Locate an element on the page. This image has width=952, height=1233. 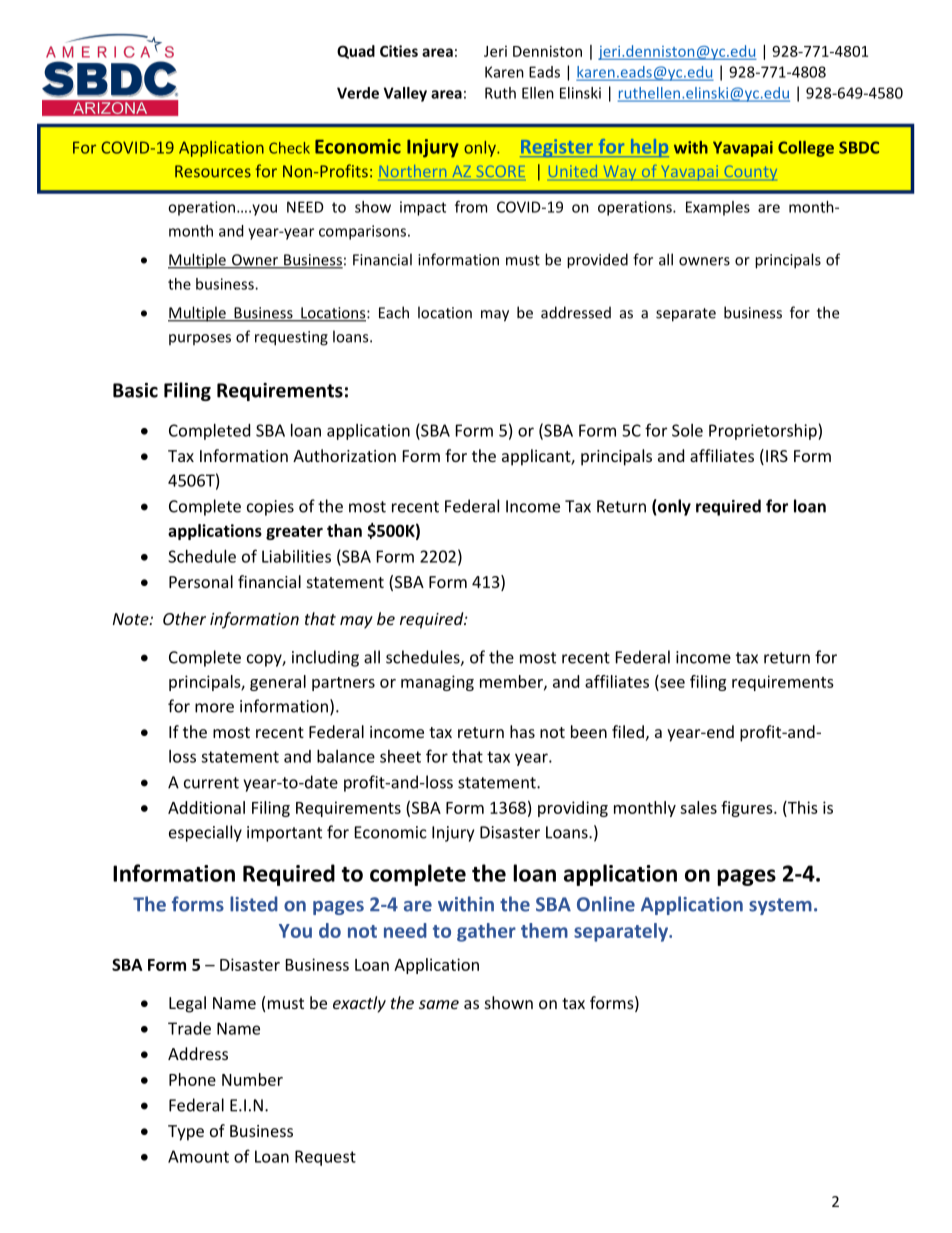
Type is located at coordinates (186, 1133).
